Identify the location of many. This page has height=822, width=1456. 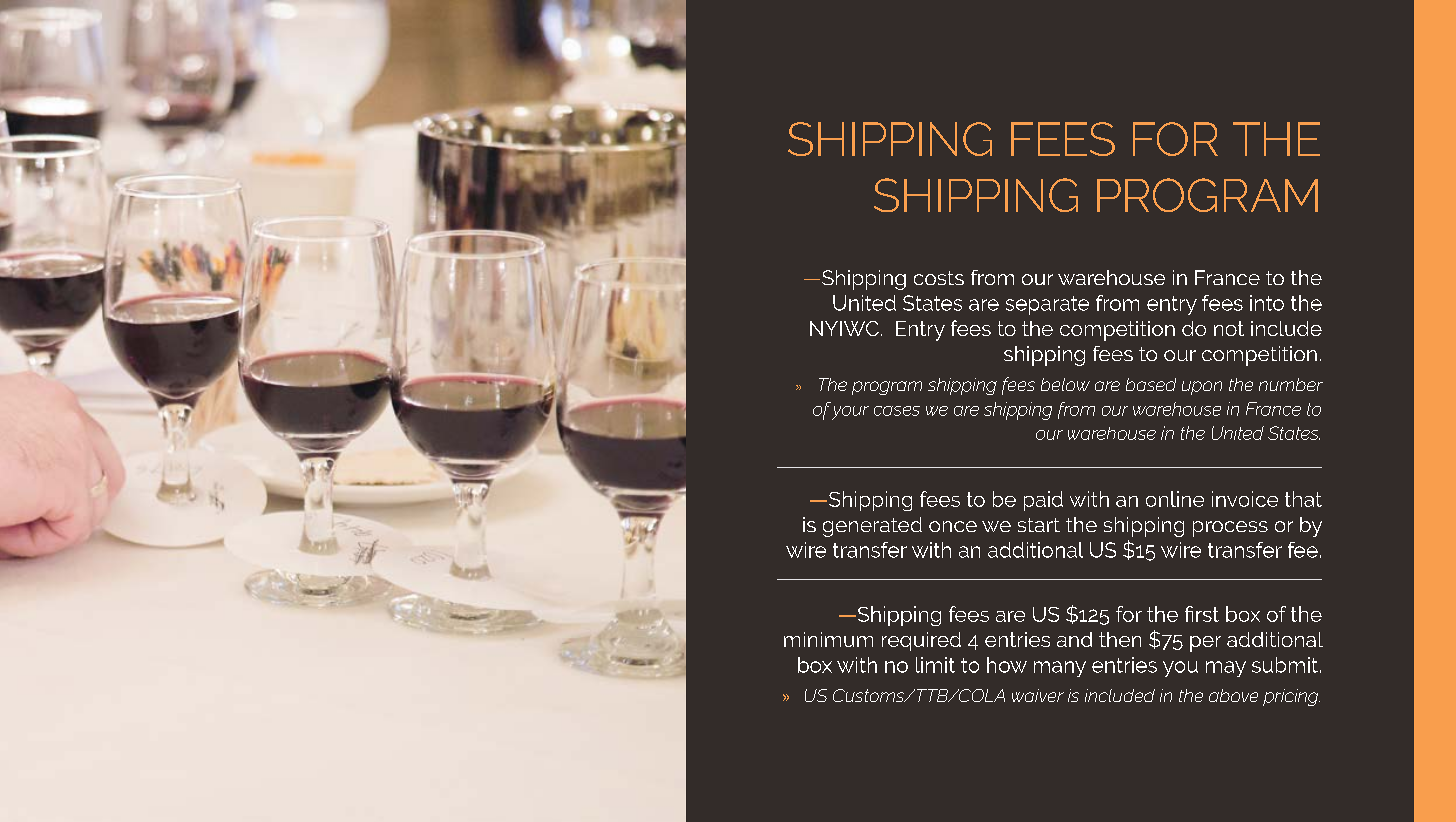
(1060, 669).
